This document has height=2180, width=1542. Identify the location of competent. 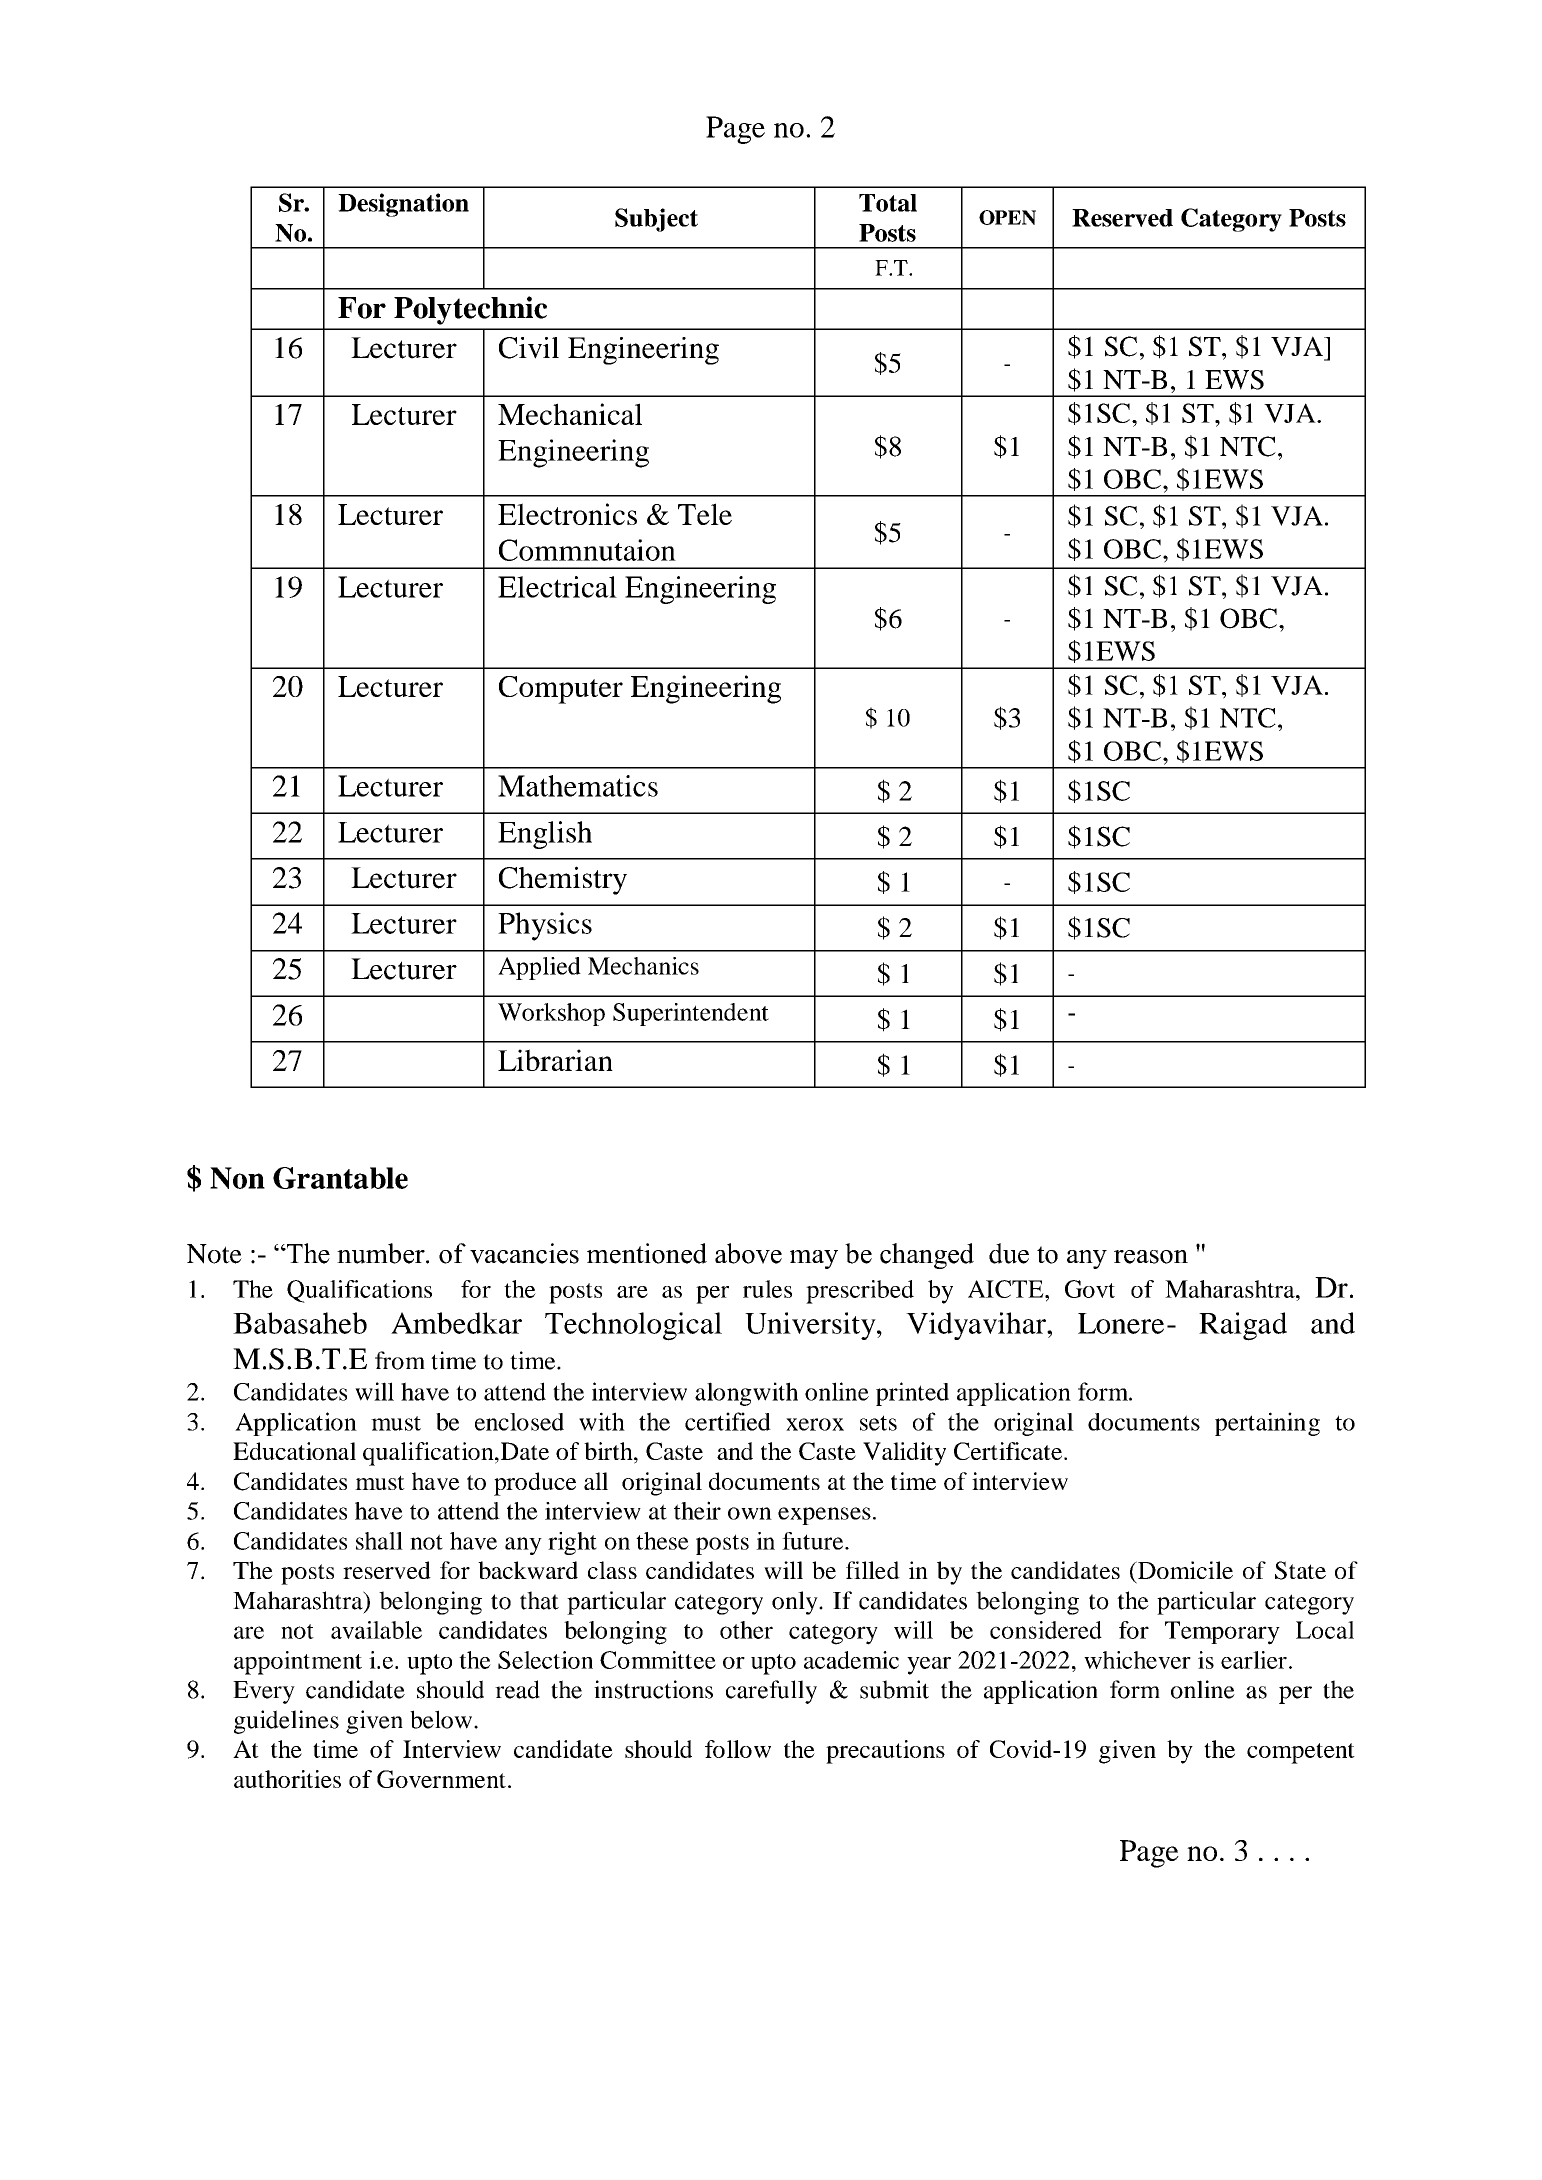
(1301, 1753).
